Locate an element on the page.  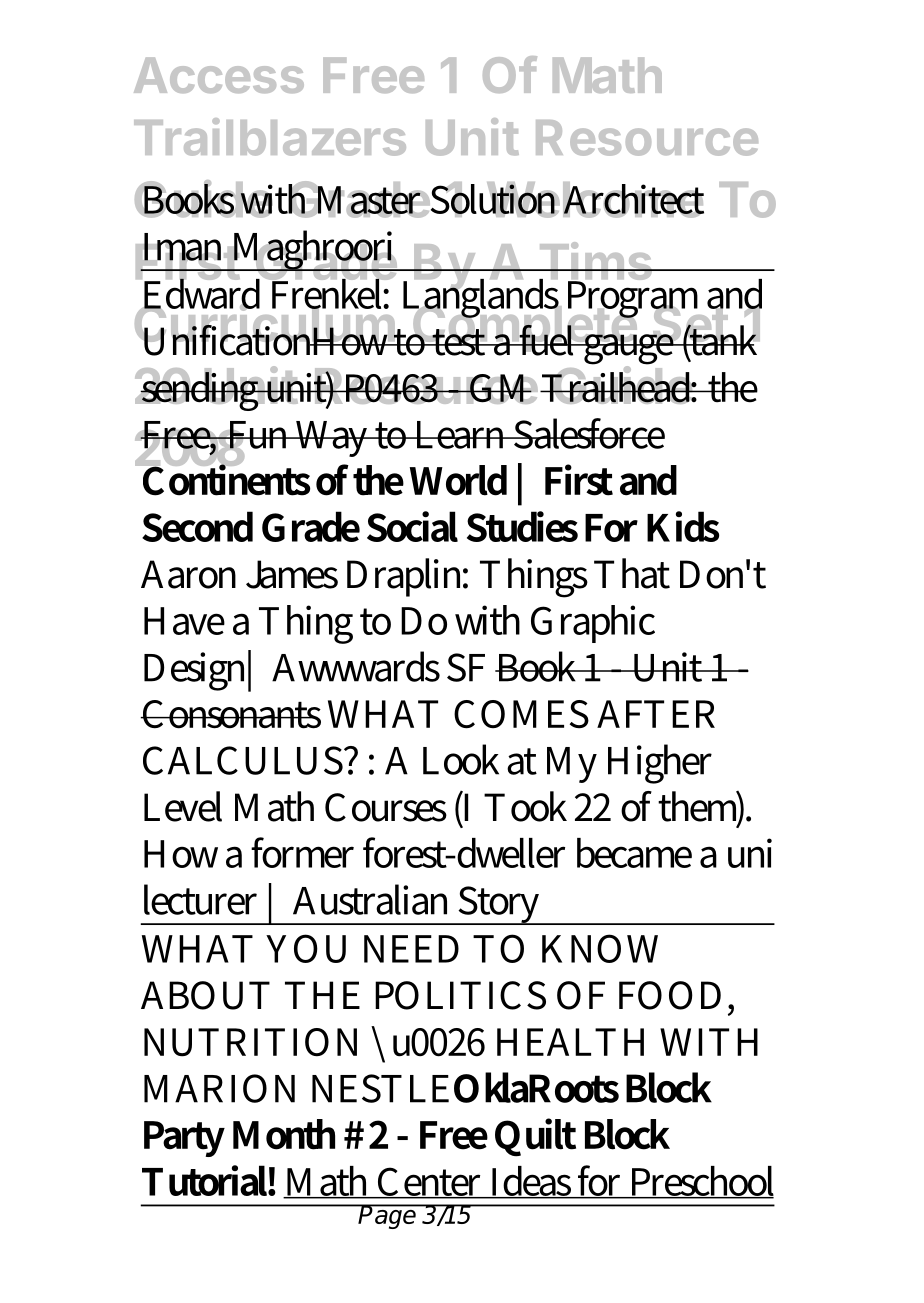
Trailblazers is located at coordinates (270, 137).
